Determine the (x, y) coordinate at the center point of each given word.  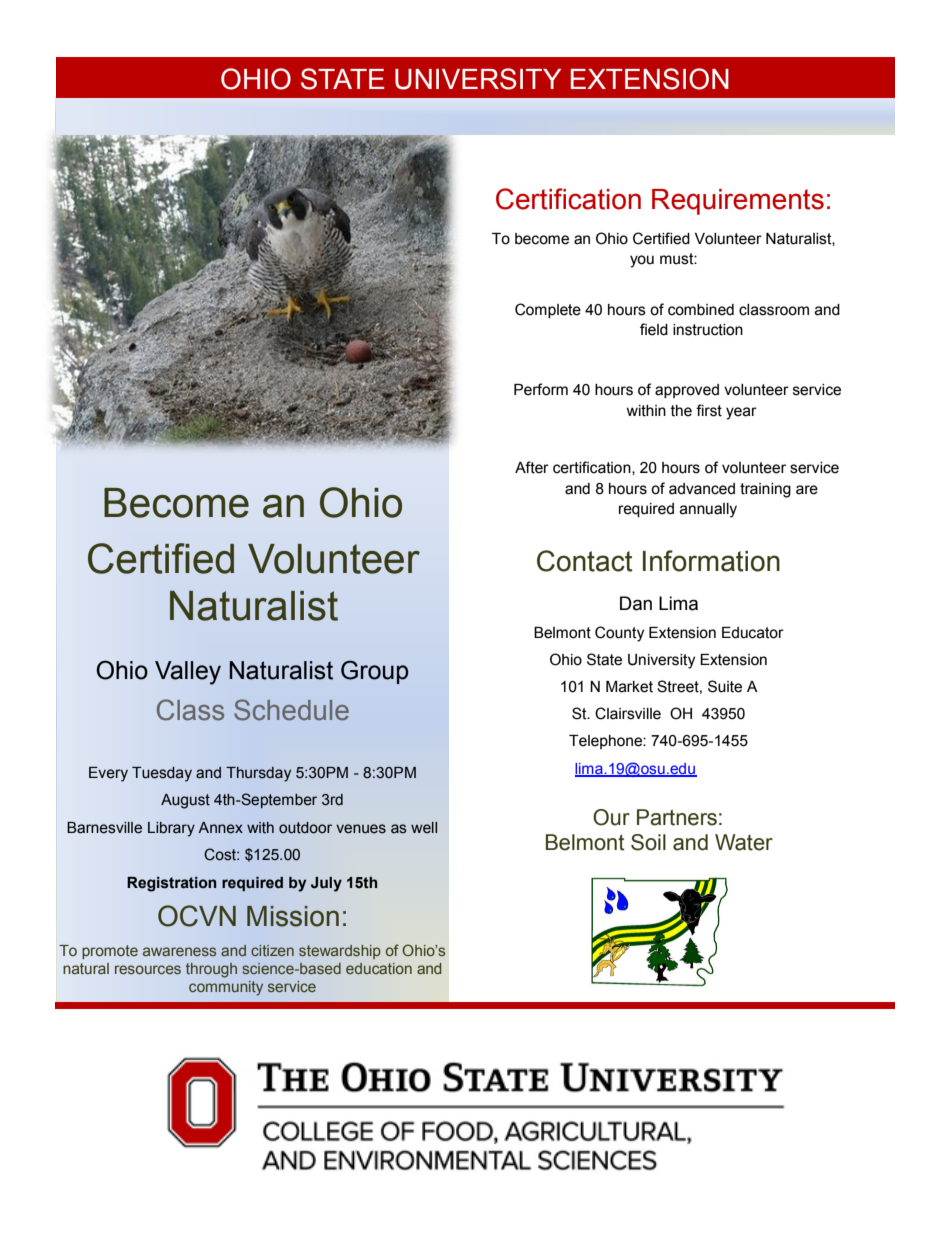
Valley (188, 673)
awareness (179, 951)
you (642, 261)
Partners (677, 817)
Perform (541, 389)
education (379, 968)
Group (375, 672)
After (532, 467)
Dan (636, 603)
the (681, 411)
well (424, 828)
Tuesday (162, 774)
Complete (548, 310)
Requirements (738, 202)
